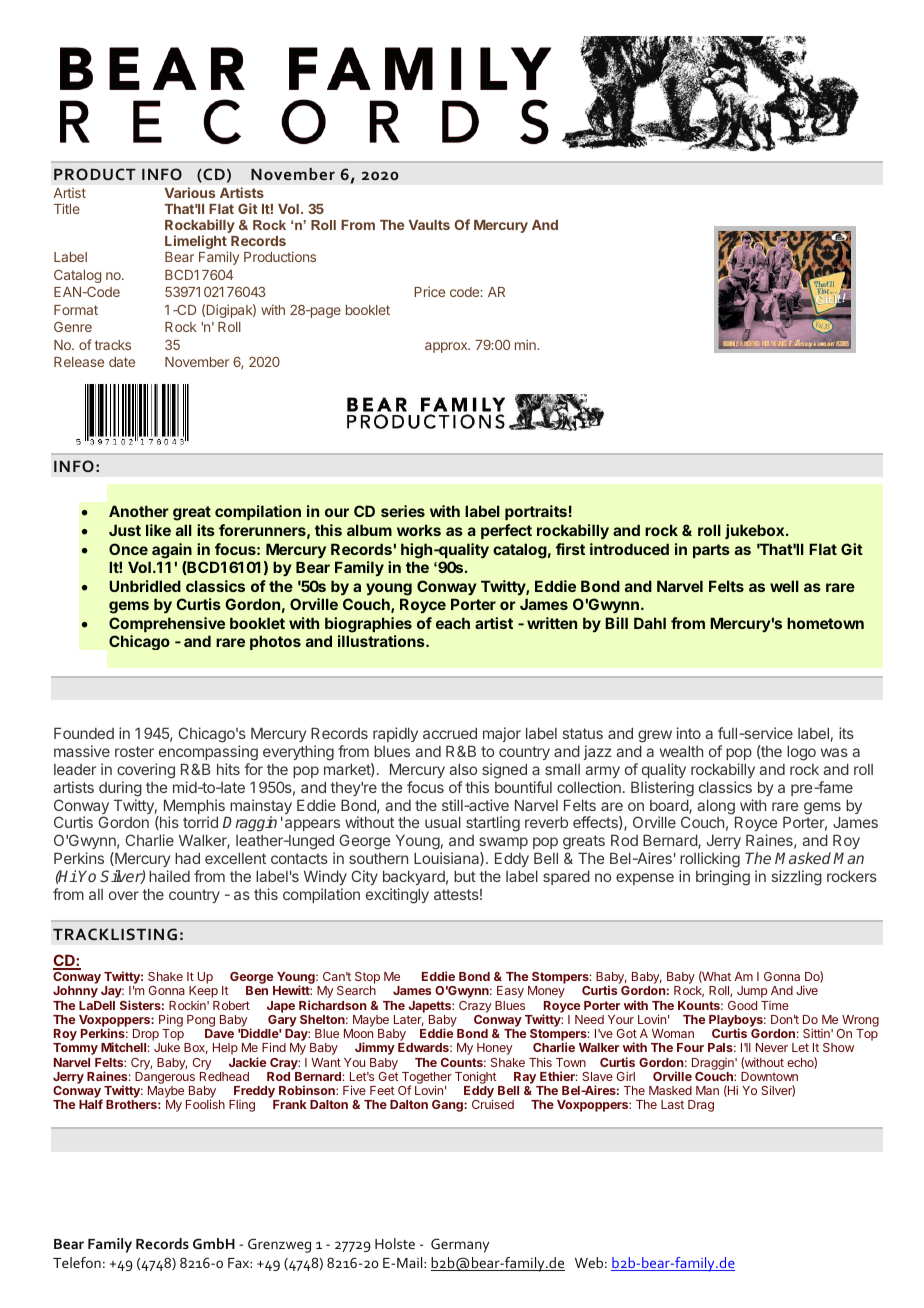 The width and height of the screenshot is (924, 1308). What do you see at coordinates (203, 992) in the screenshot?
I see `Keep` at bounding box center [203, 992].
